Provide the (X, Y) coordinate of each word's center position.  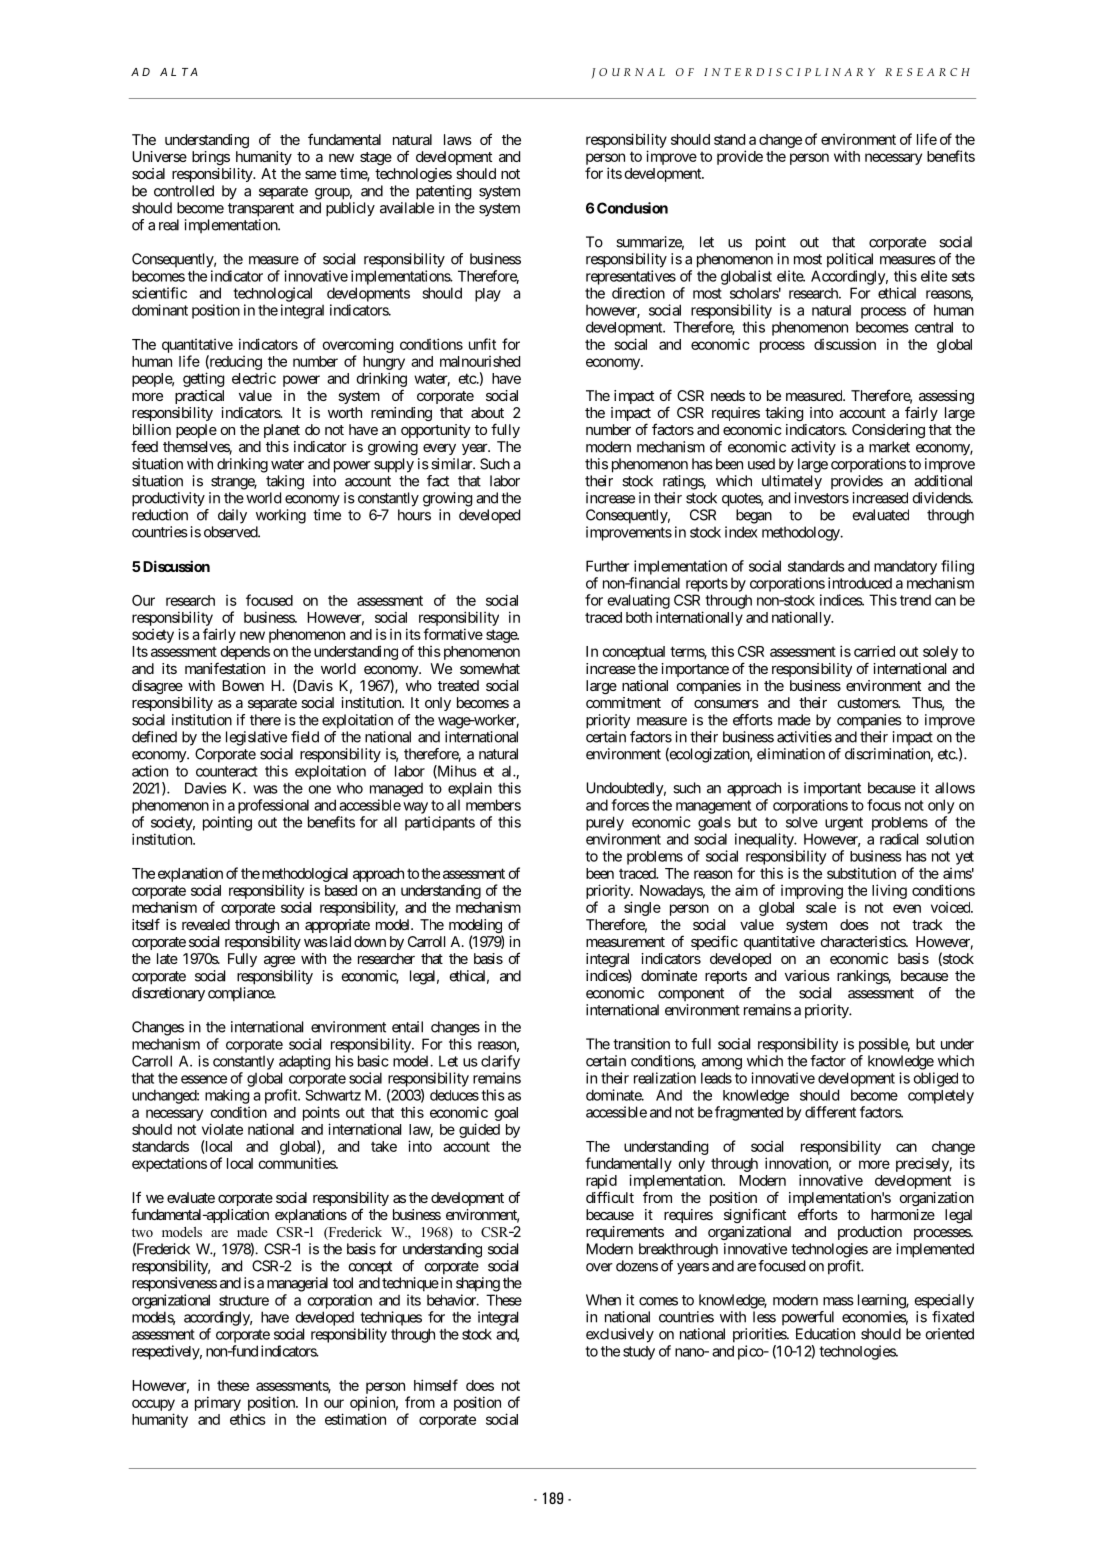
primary (218, 1403)
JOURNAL (628, 73)
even (907, 908)
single (642, 908)
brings (211, 158)
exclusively (620, 1335)
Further (607, 566)
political (850, 260)
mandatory (905, 568)
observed (231, 532)
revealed (206, 924)
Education (825, 1334)
